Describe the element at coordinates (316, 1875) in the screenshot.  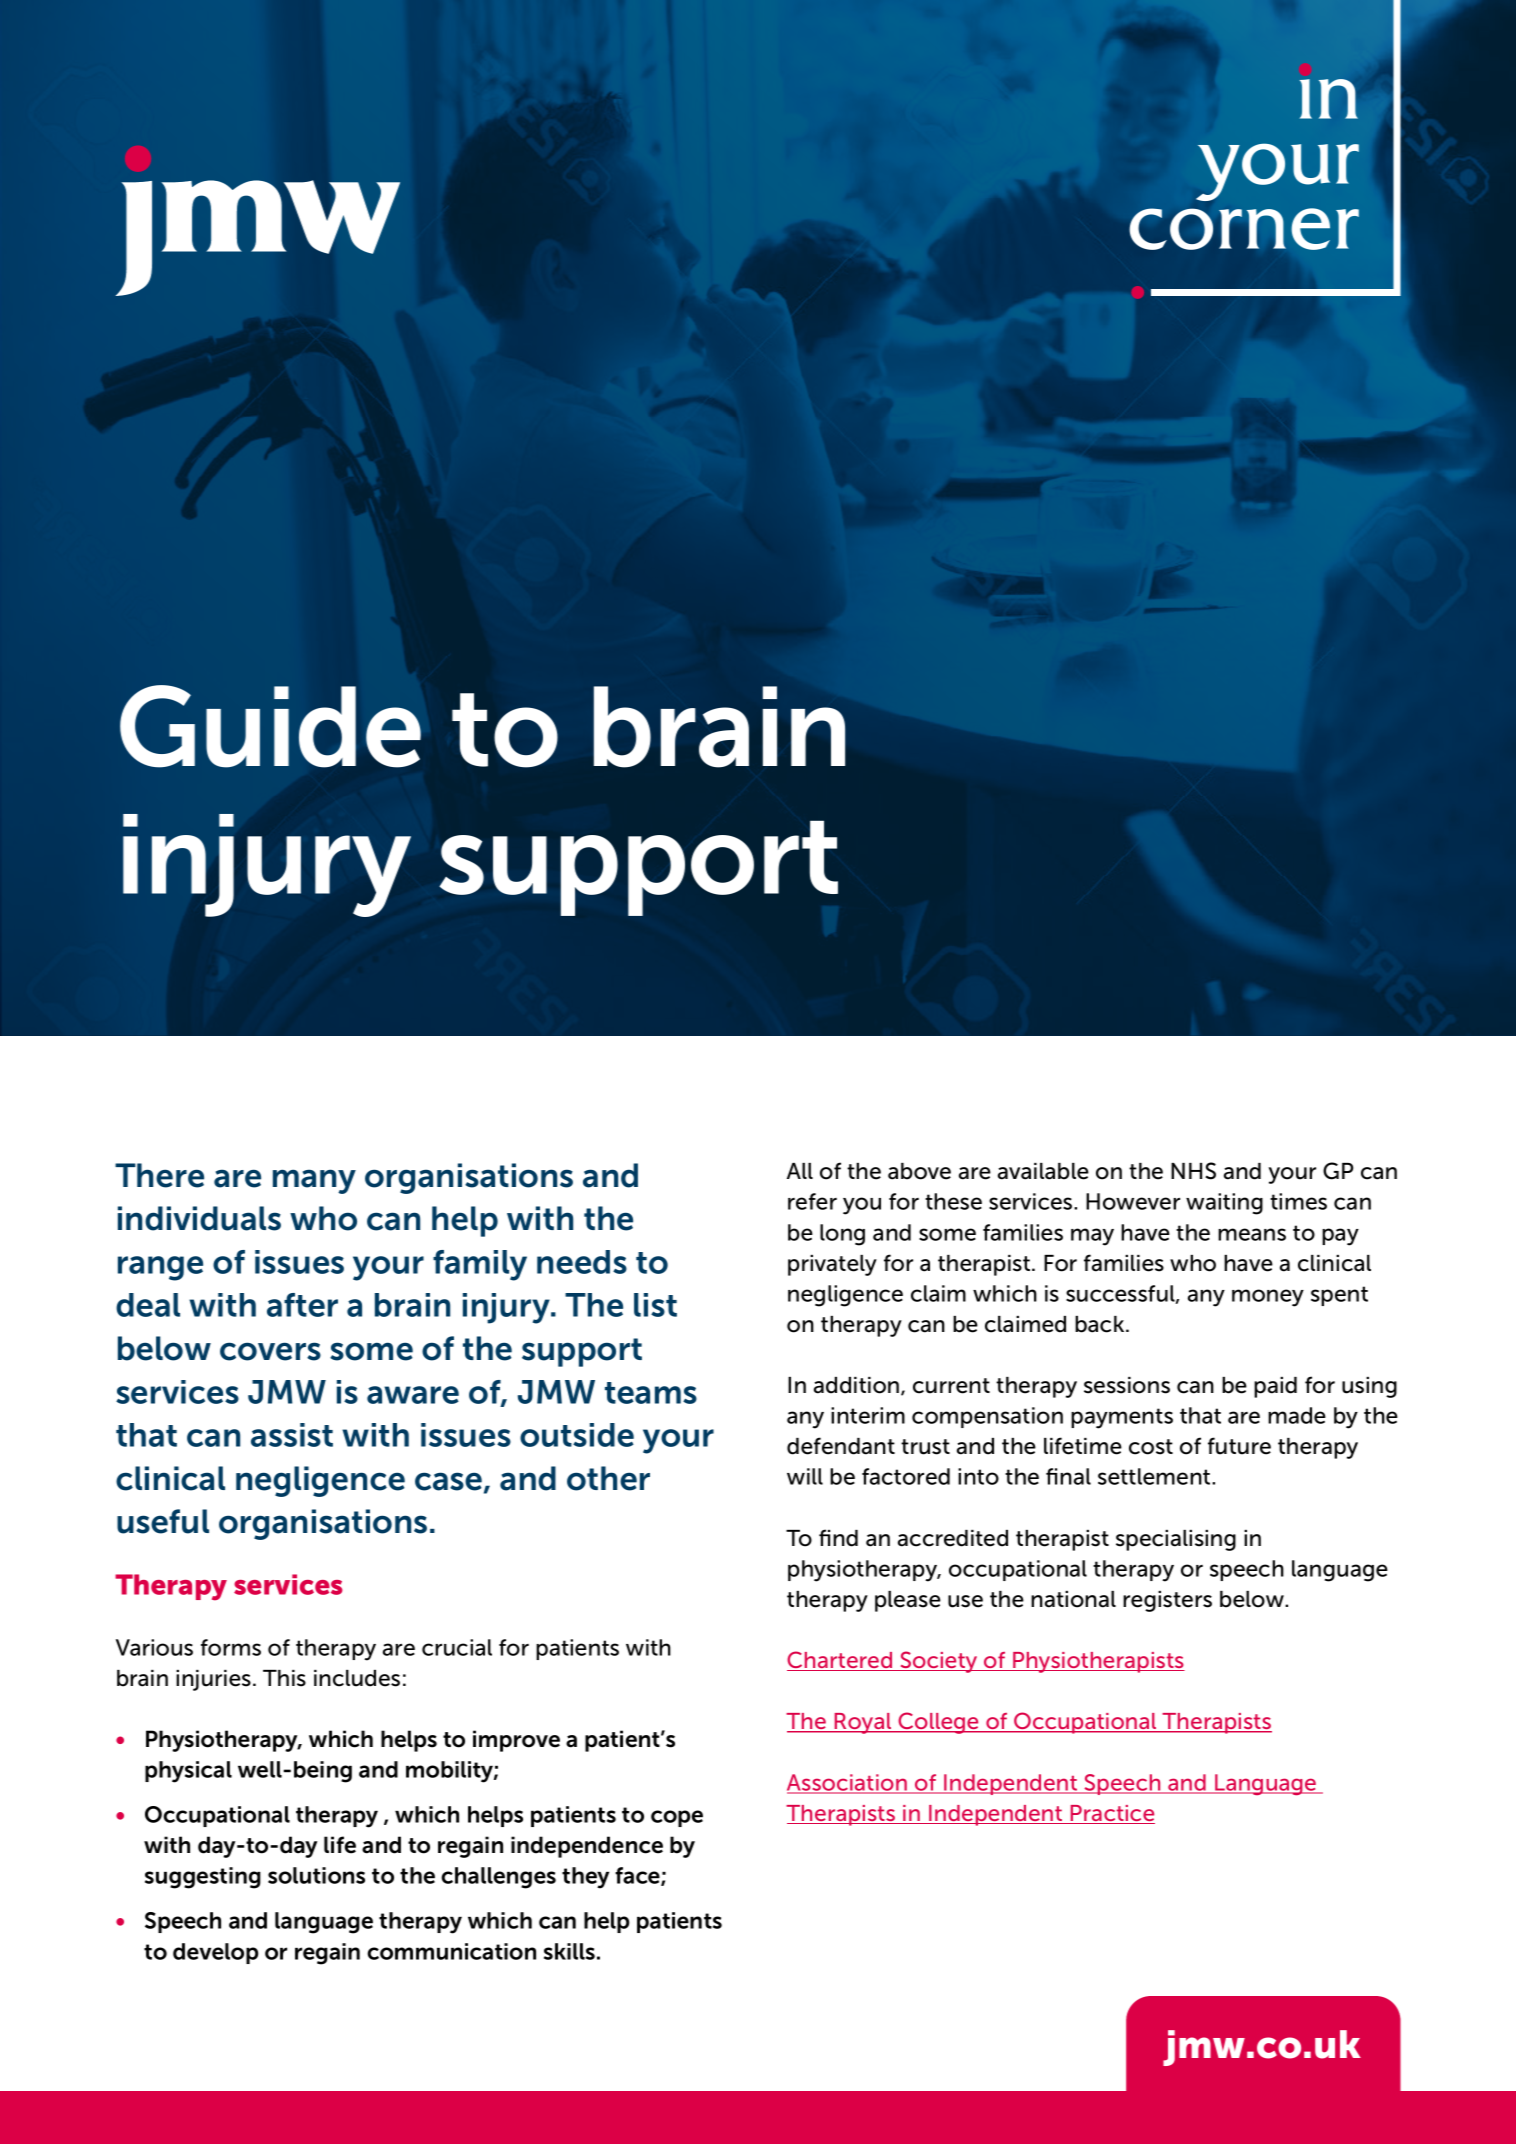
I see `solutions` at that location.
